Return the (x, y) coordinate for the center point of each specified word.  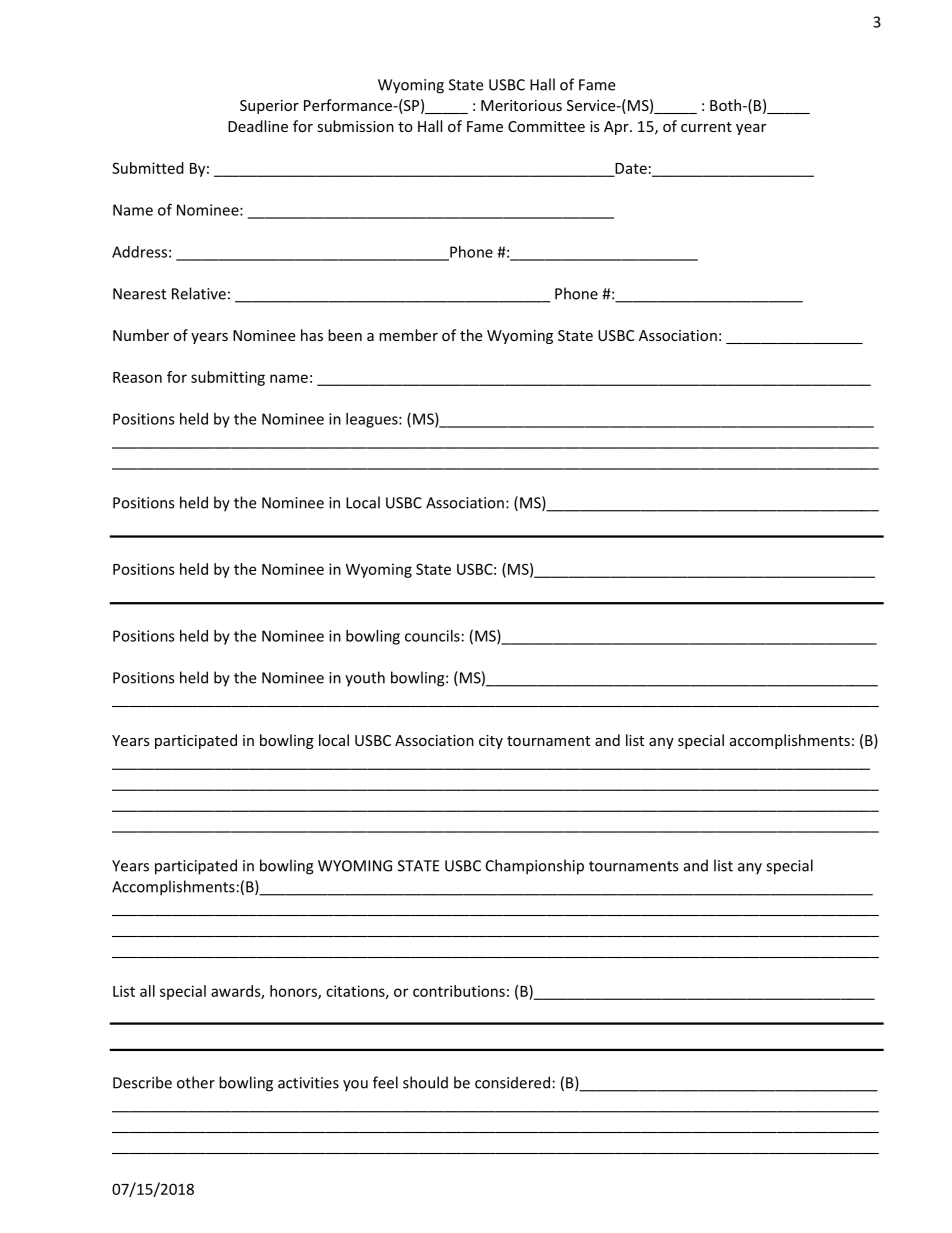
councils (432, 636)
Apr (617, 128)
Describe (142, 1082)
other (196, 1082)
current (706, 127)
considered (512, 1082)
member (408, 335)
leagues (373, 420)
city (491, 742)
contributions (459, 991)
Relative (199, 293)
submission (355, 126)
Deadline (258, 126)
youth (365, 679)
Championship (535, 867)
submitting (228, 378)
